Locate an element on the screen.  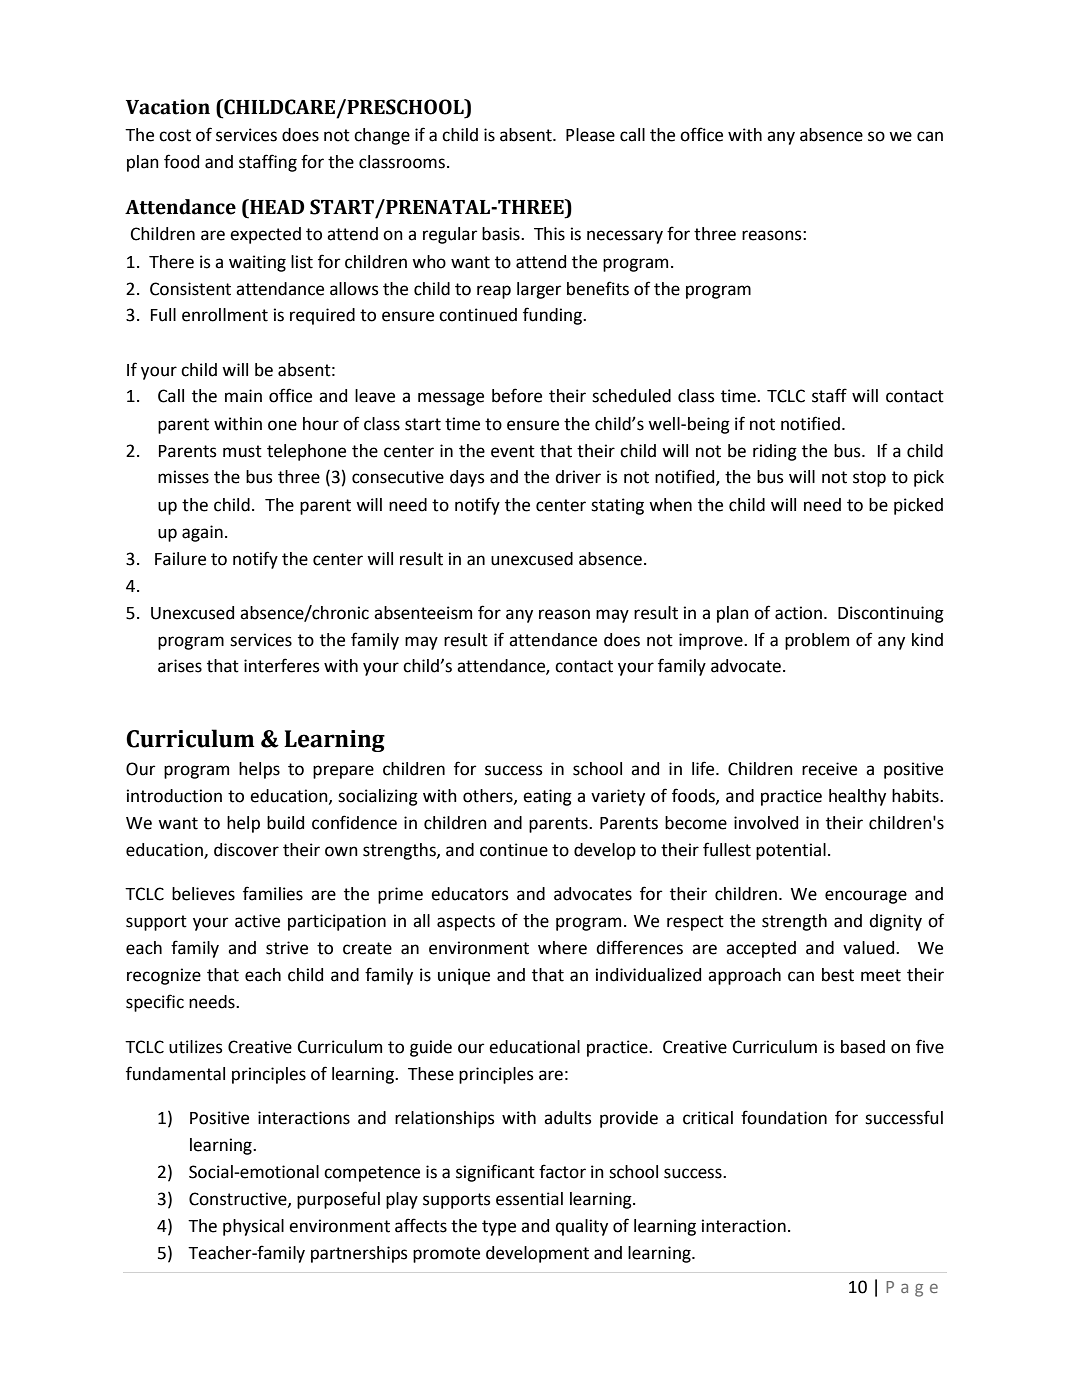
riding is located at coordinates (775, 452).
